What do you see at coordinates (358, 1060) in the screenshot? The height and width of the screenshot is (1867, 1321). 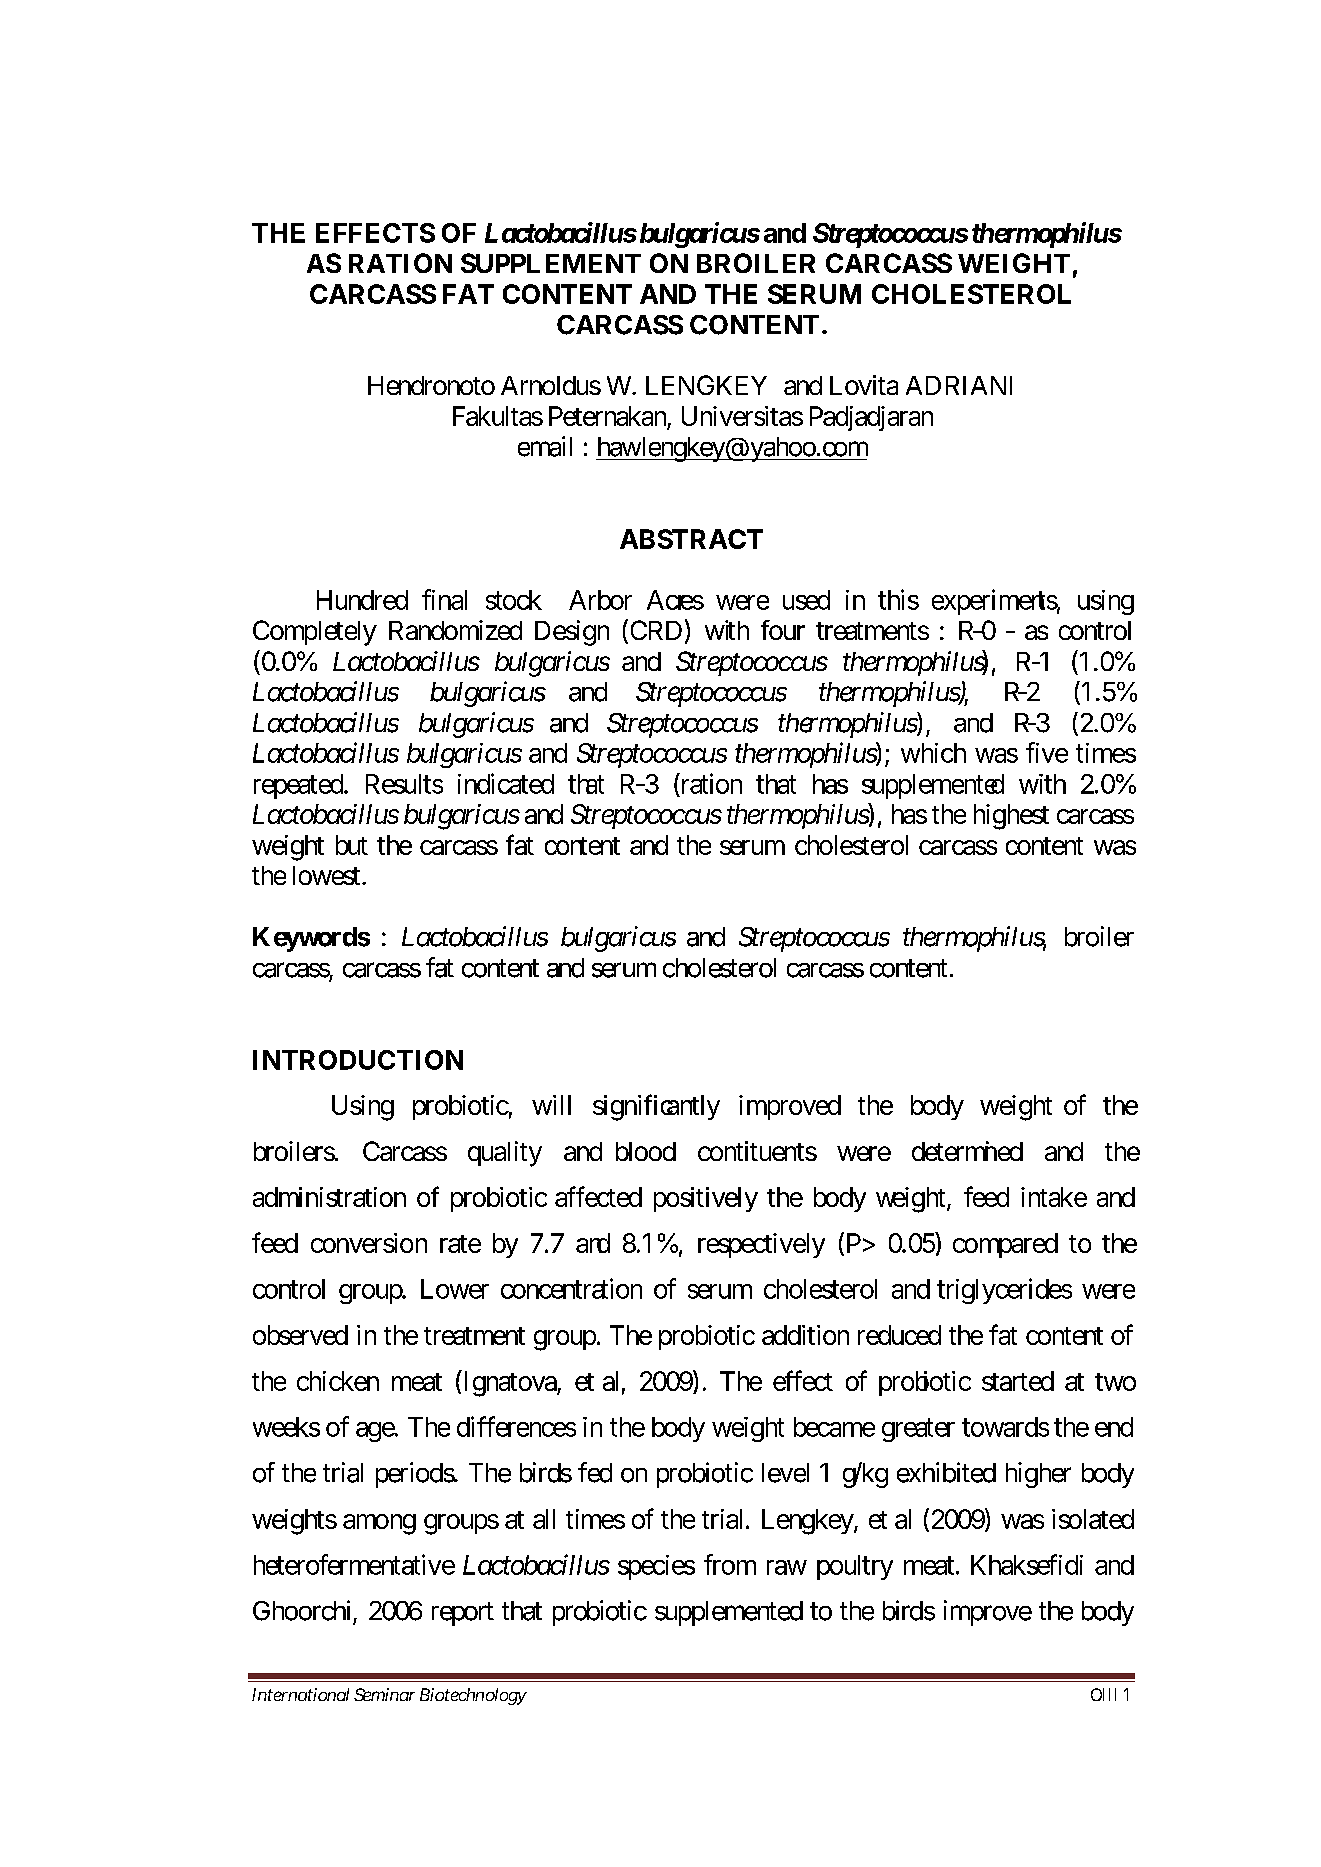 I see `INTRODUCTION` at bounding box center [358, 1060].
